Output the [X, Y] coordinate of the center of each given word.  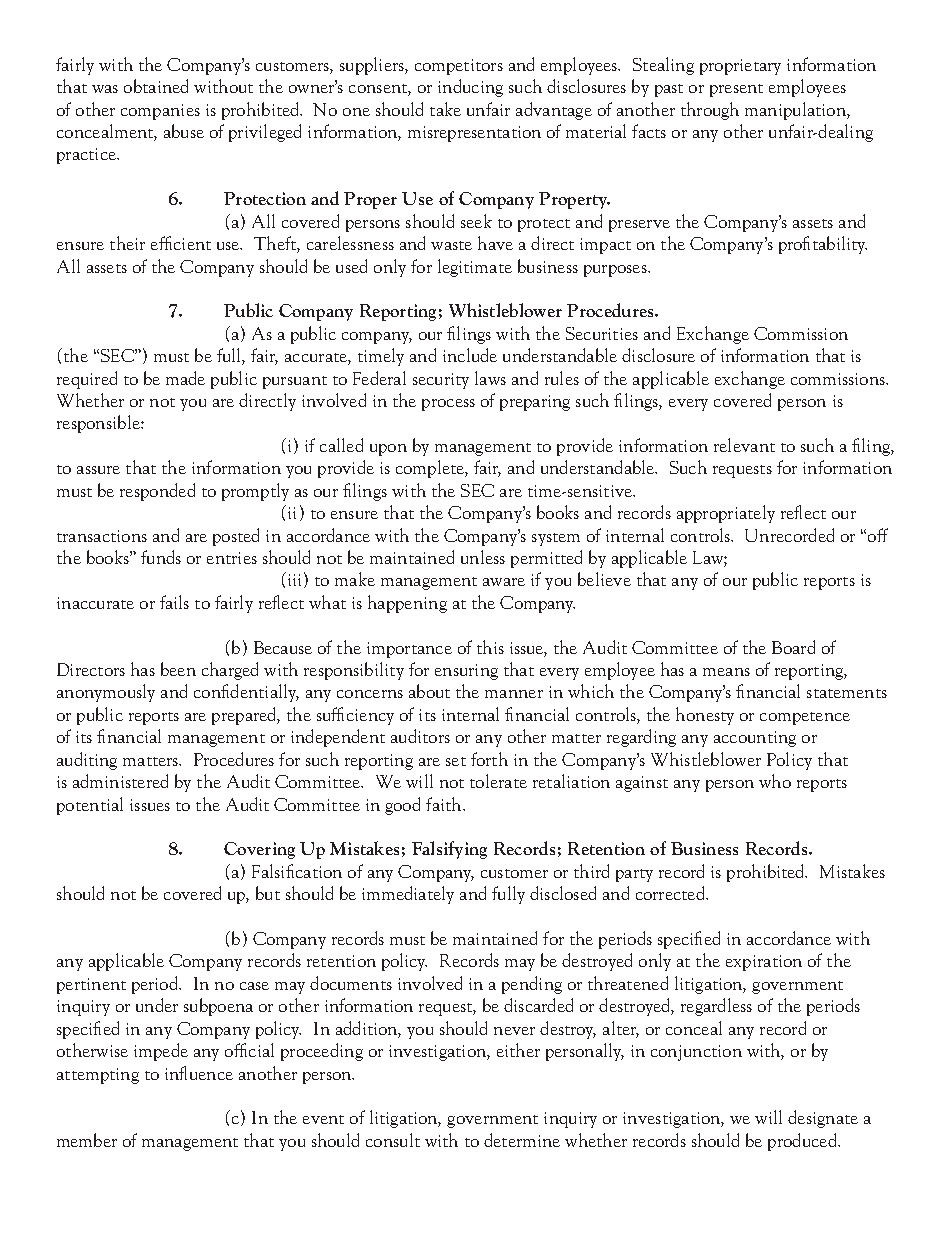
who [775, 781]
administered [120, 781]
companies [160, 112]
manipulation [796, 111]
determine [522, 1140]
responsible [99, 424]
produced [803, 1142]
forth [489, 759]
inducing [470, 88]
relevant [744, 445]
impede [161, 1052]
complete [431, 469]
